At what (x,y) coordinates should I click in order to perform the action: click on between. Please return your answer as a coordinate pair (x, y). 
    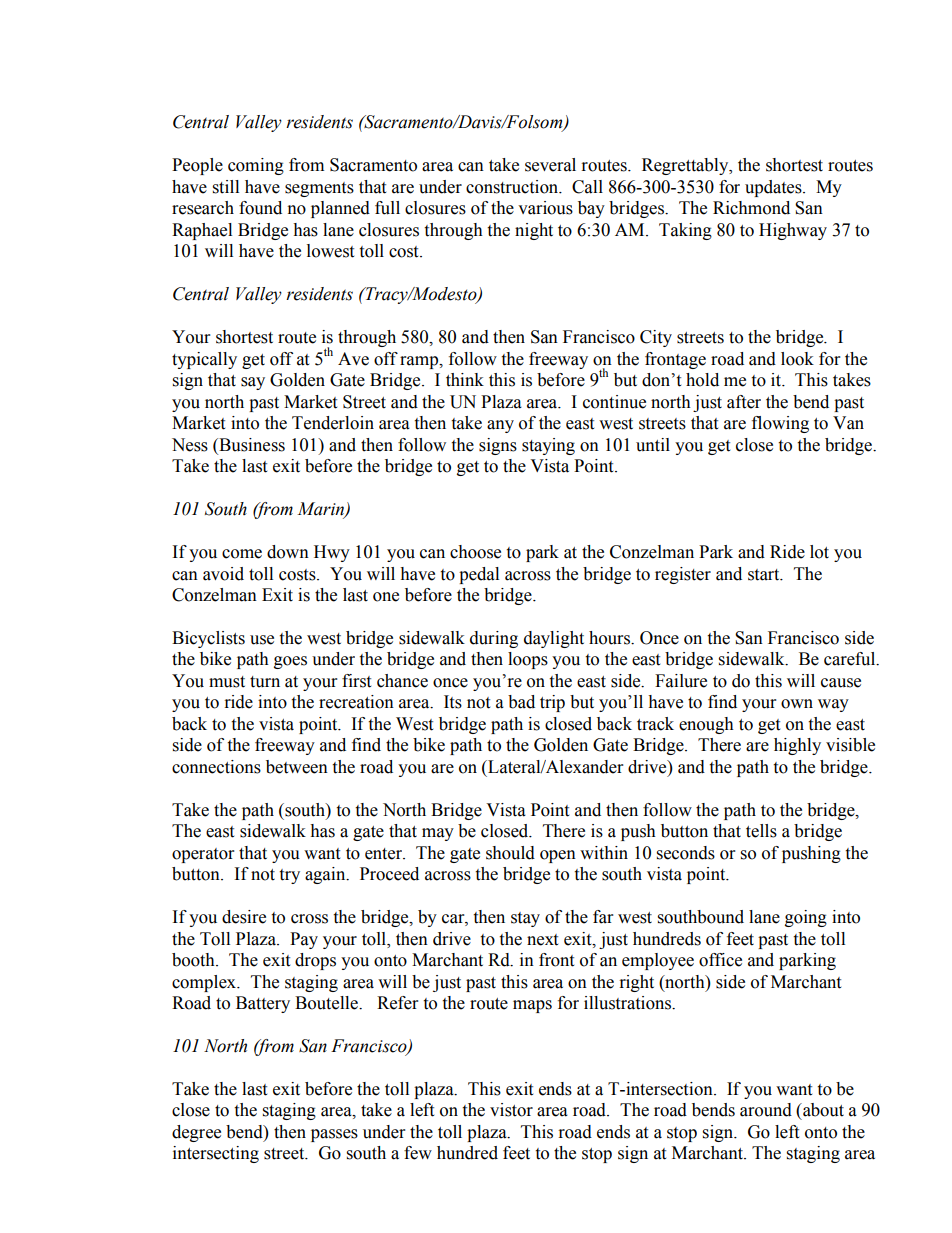
    Looking at the image, I should click on (297, 767).
